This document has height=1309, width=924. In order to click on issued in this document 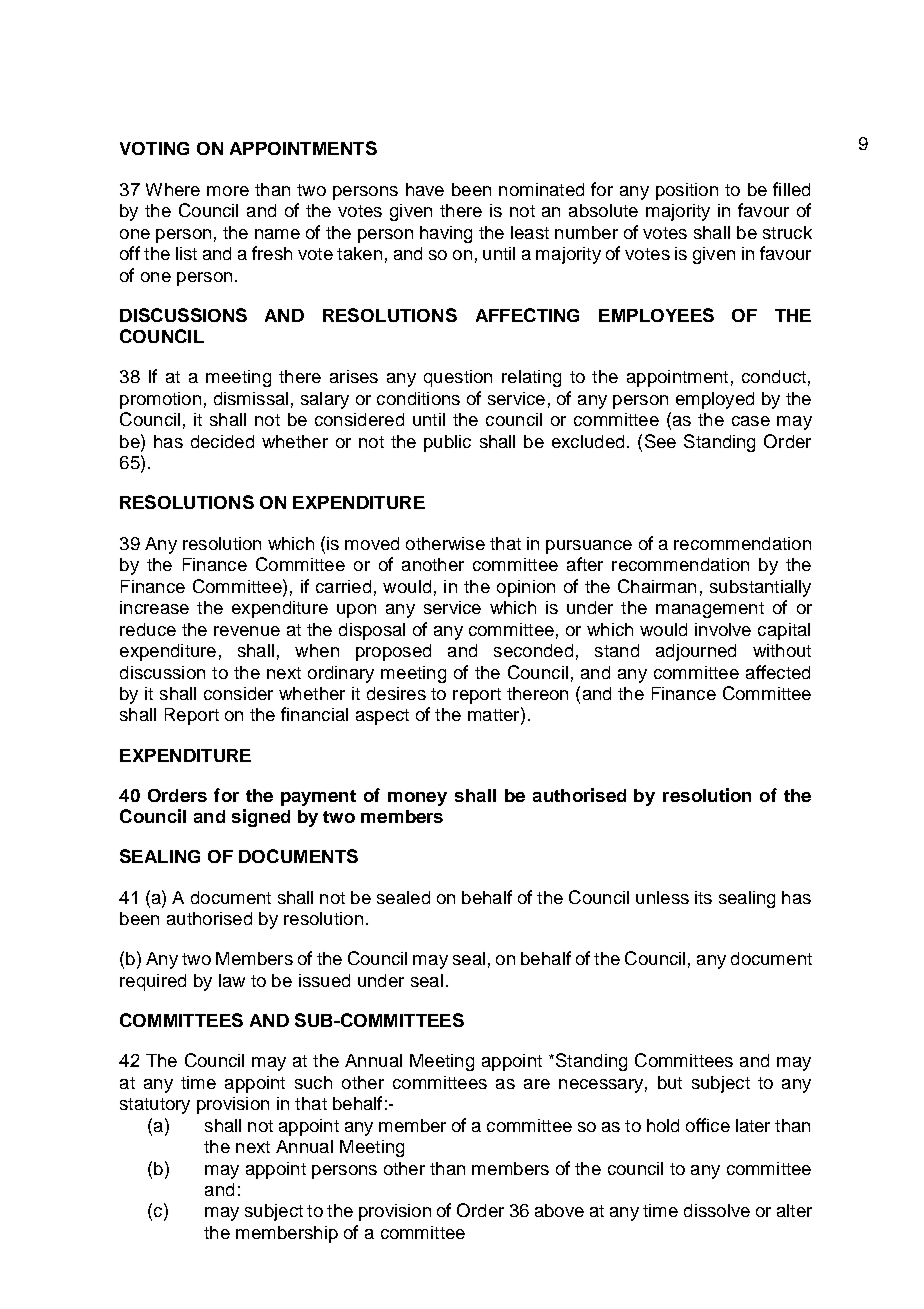, I will do `click(324, 980)`.
